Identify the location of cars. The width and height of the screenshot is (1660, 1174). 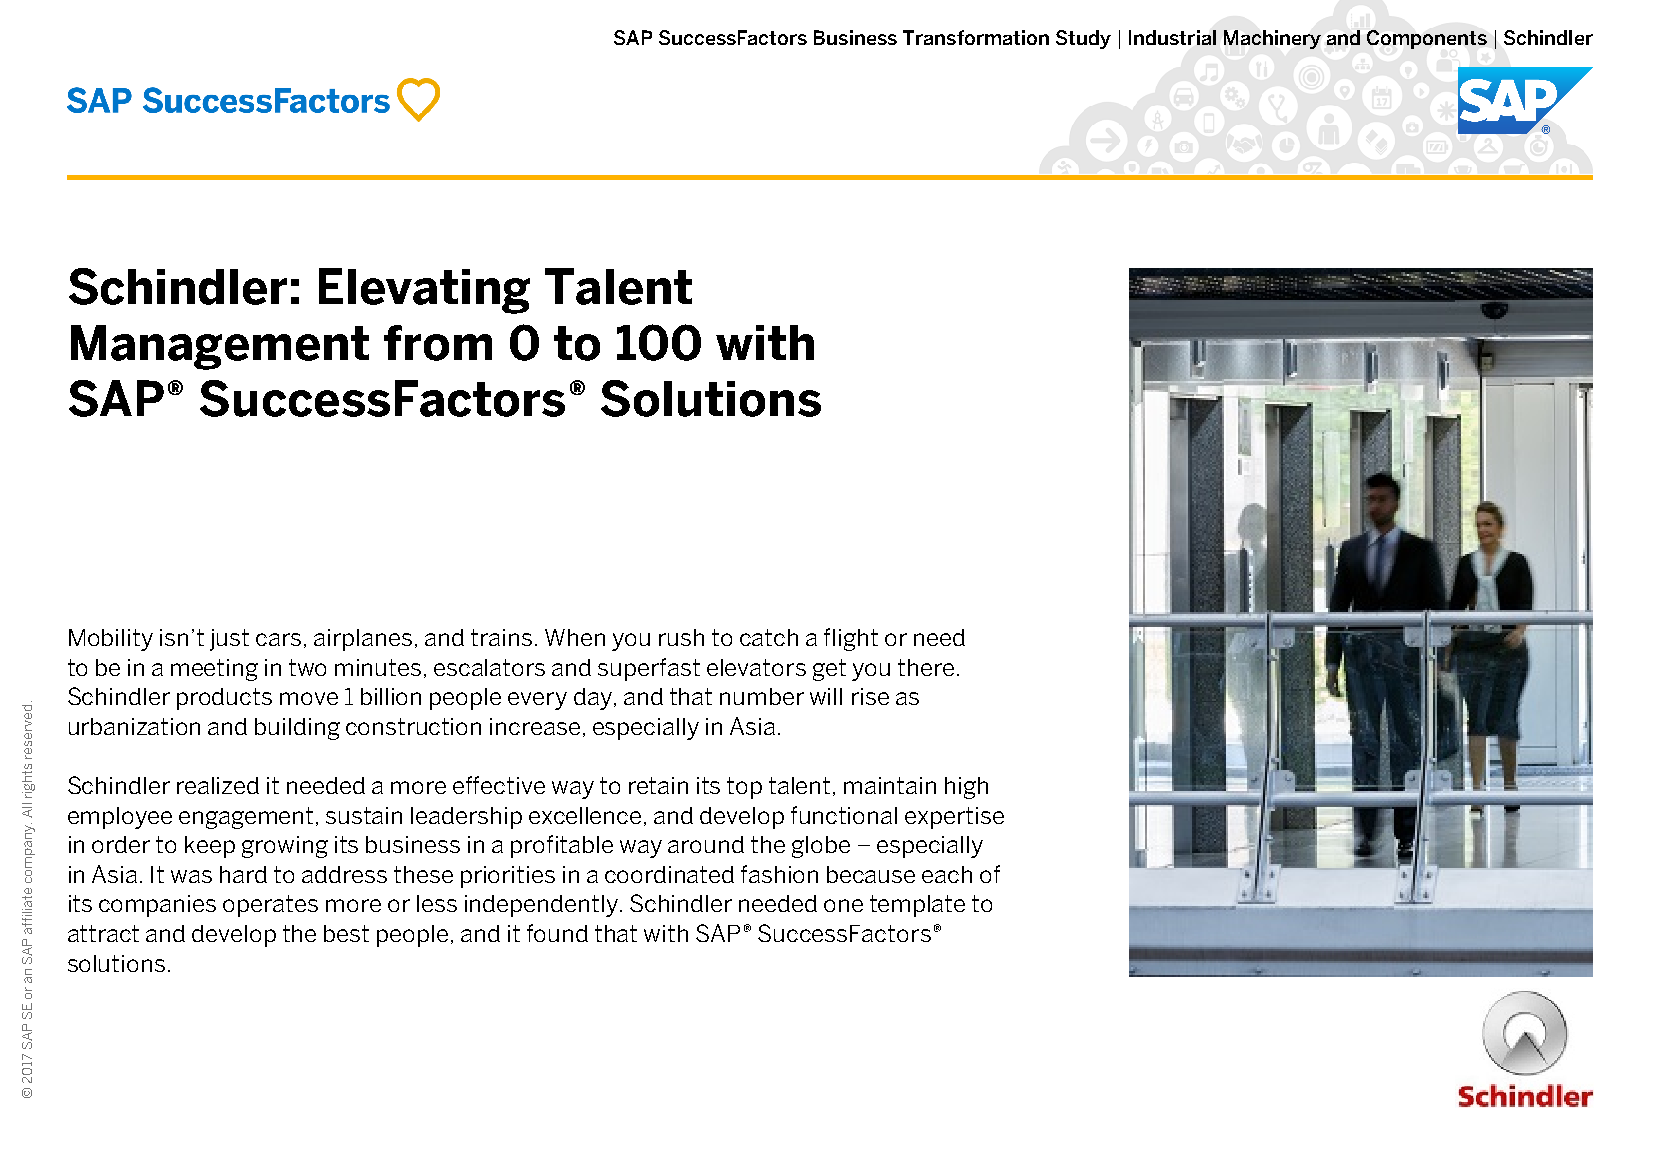
(278, 639).
